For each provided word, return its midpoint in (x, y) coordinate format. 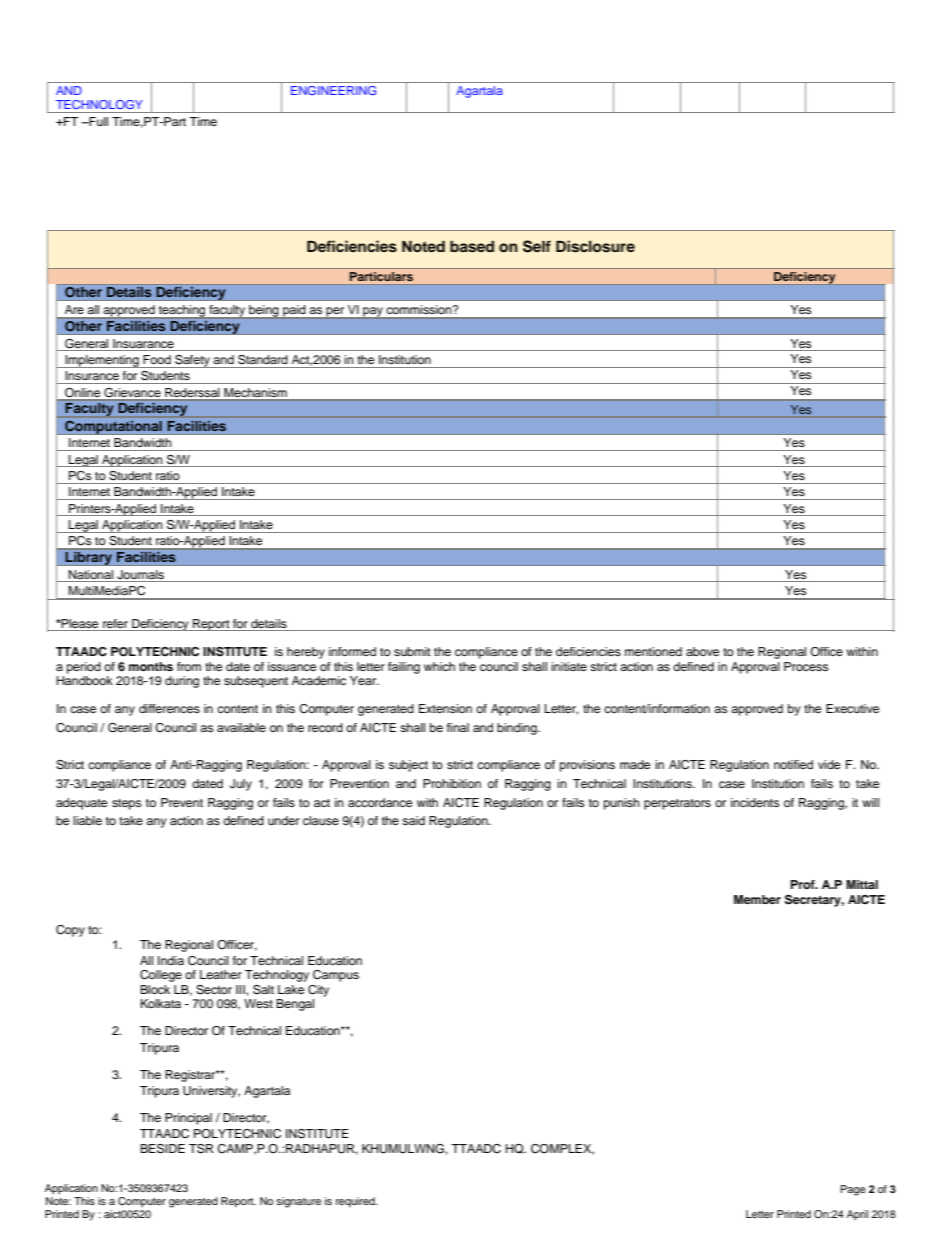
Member (757, 899)
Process (806, 666)
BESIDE (162, 1149)
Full (97, 121)
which (439, 666)
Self (537, 246)
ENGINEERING (333, 90)
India (171, 960)
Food (157, 359)
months (151, 666)
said (413, 820)
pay (373, 313)
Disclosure (595, 246)
